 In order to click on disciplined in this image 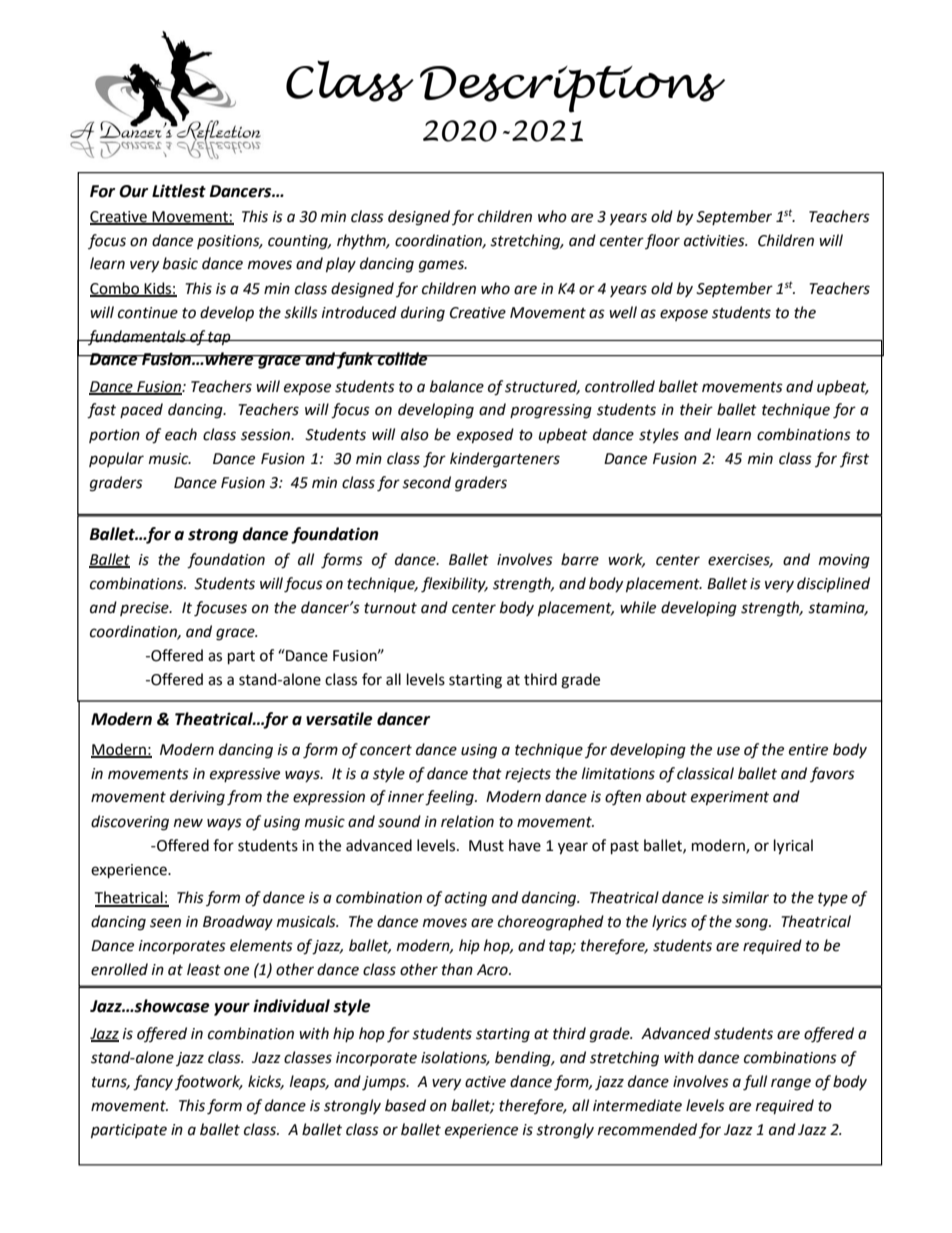, I will do `click(833, 584)`.
